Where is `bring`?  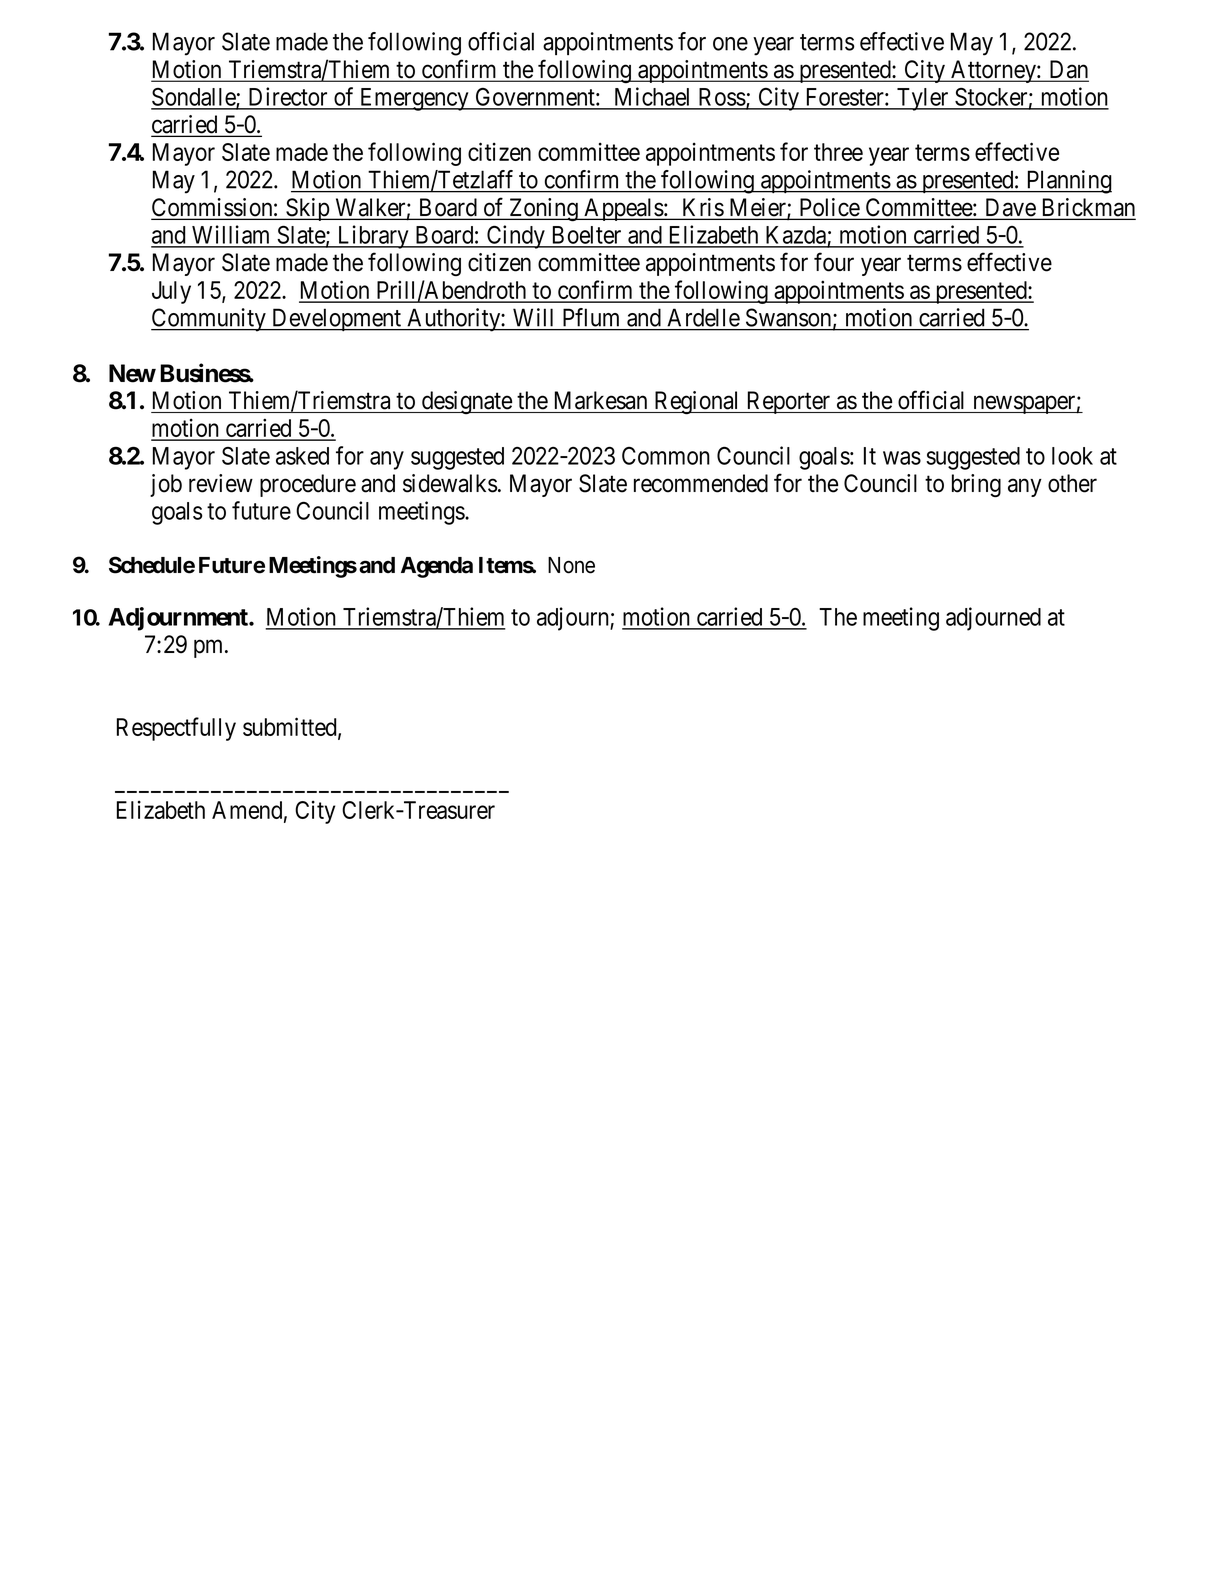
bring is located at coordinates (976, 485).
